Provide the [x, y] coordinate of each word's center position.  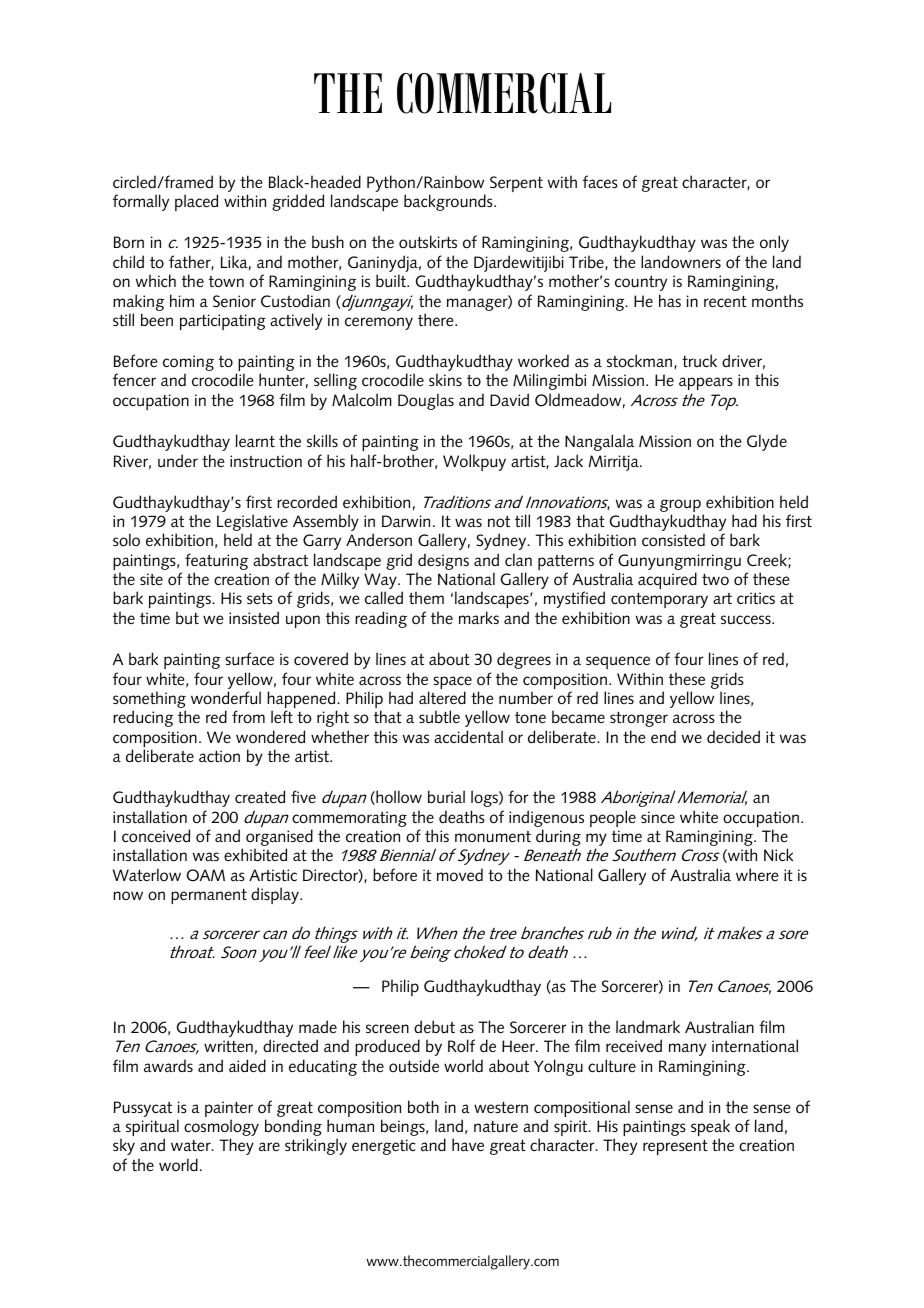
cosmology [221, 1129]
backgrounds [449, 202]
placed [196, 202]
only [774, 243]
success [747, 620]
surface [249, 659]
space [452, 684]
